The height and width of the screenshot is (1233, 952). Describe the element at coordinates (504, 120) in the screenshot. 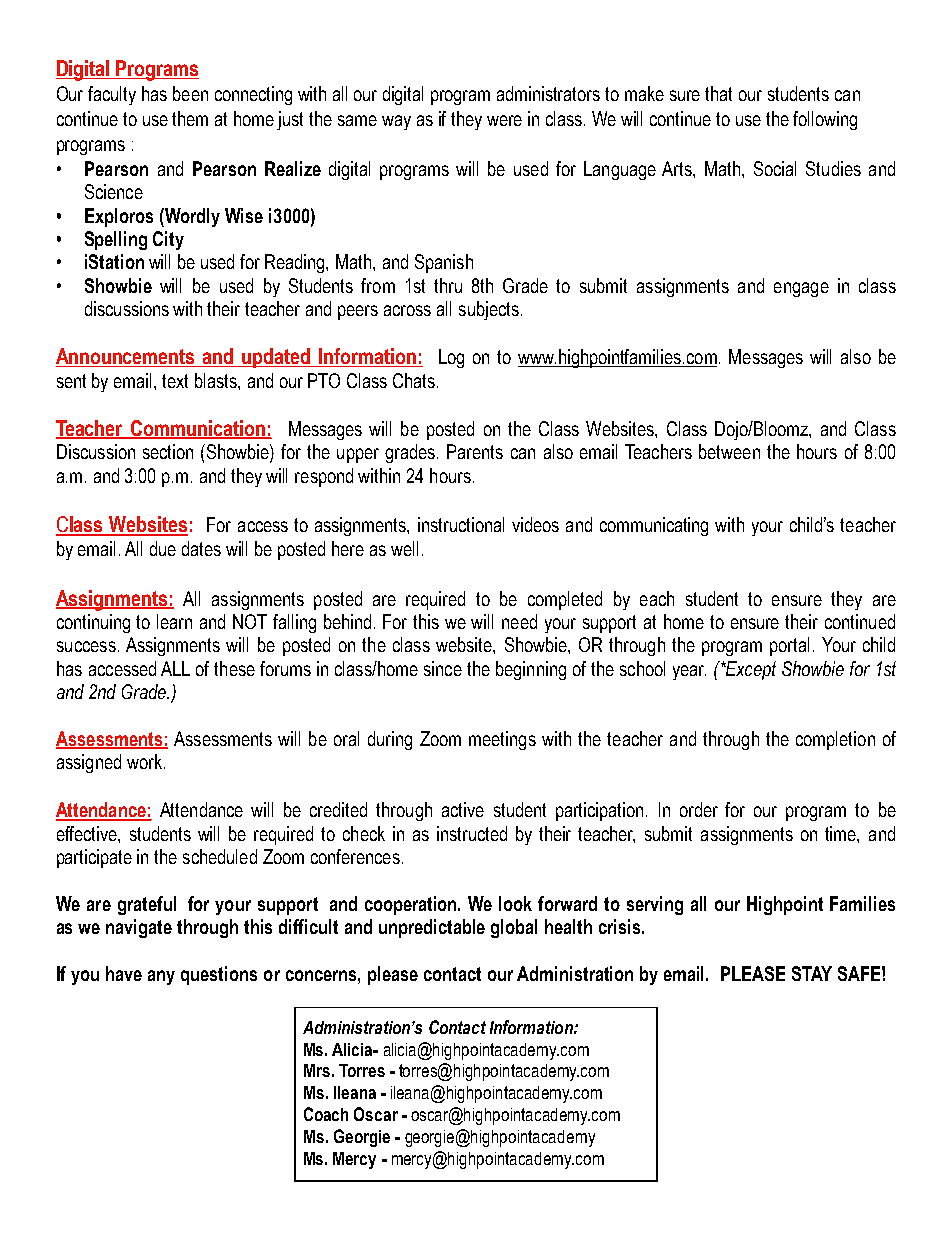

I see `were` at that location.
